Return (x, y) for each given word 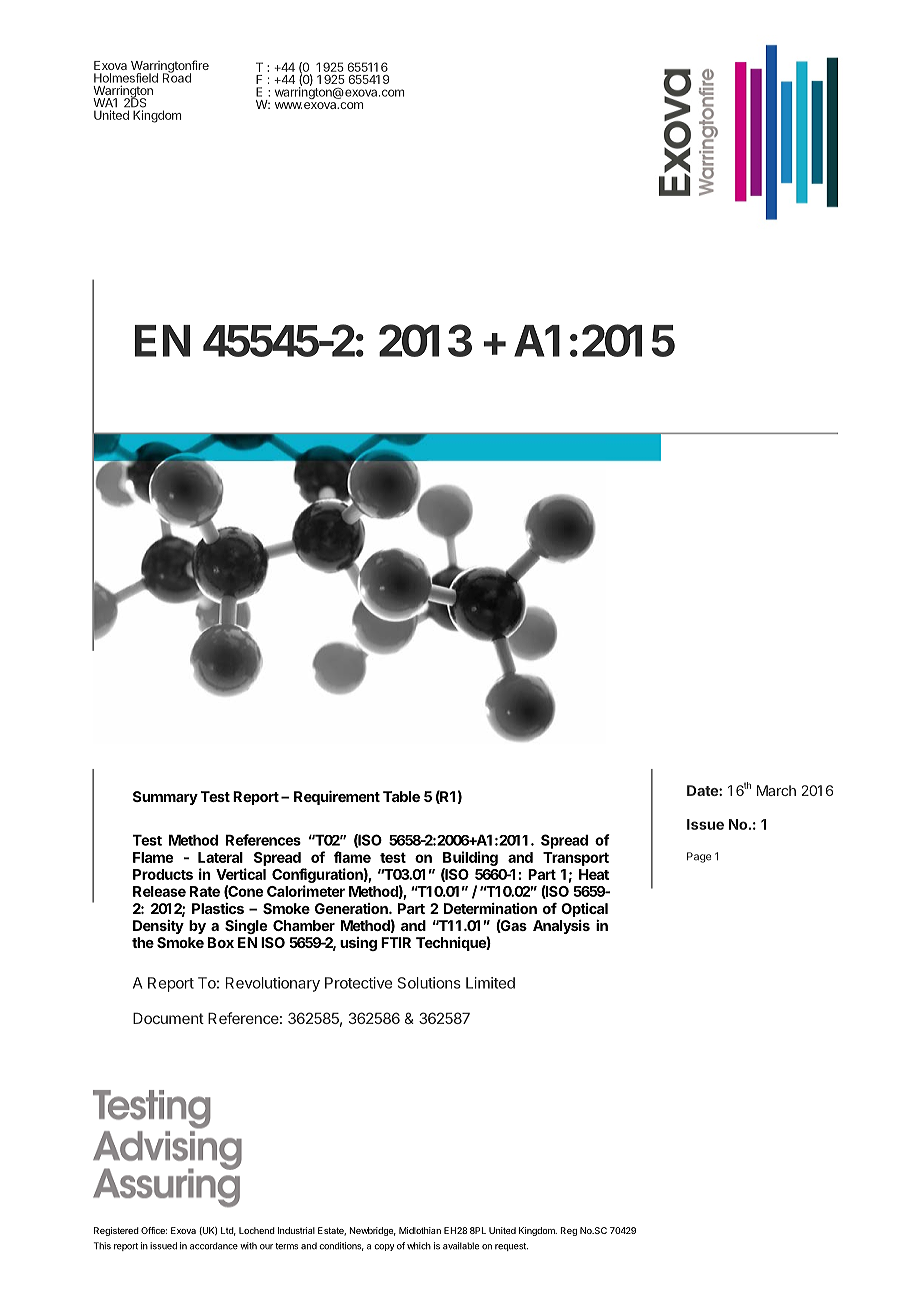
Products (163, 874)
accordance (214, 1246)
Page (699, 857)
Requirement (337, 797)
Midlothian (420, 1230)
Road (177, 77)
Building (470, 858)
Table (401, 796)
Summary (165, 798)
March (776, 790)
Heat (594, 874)
